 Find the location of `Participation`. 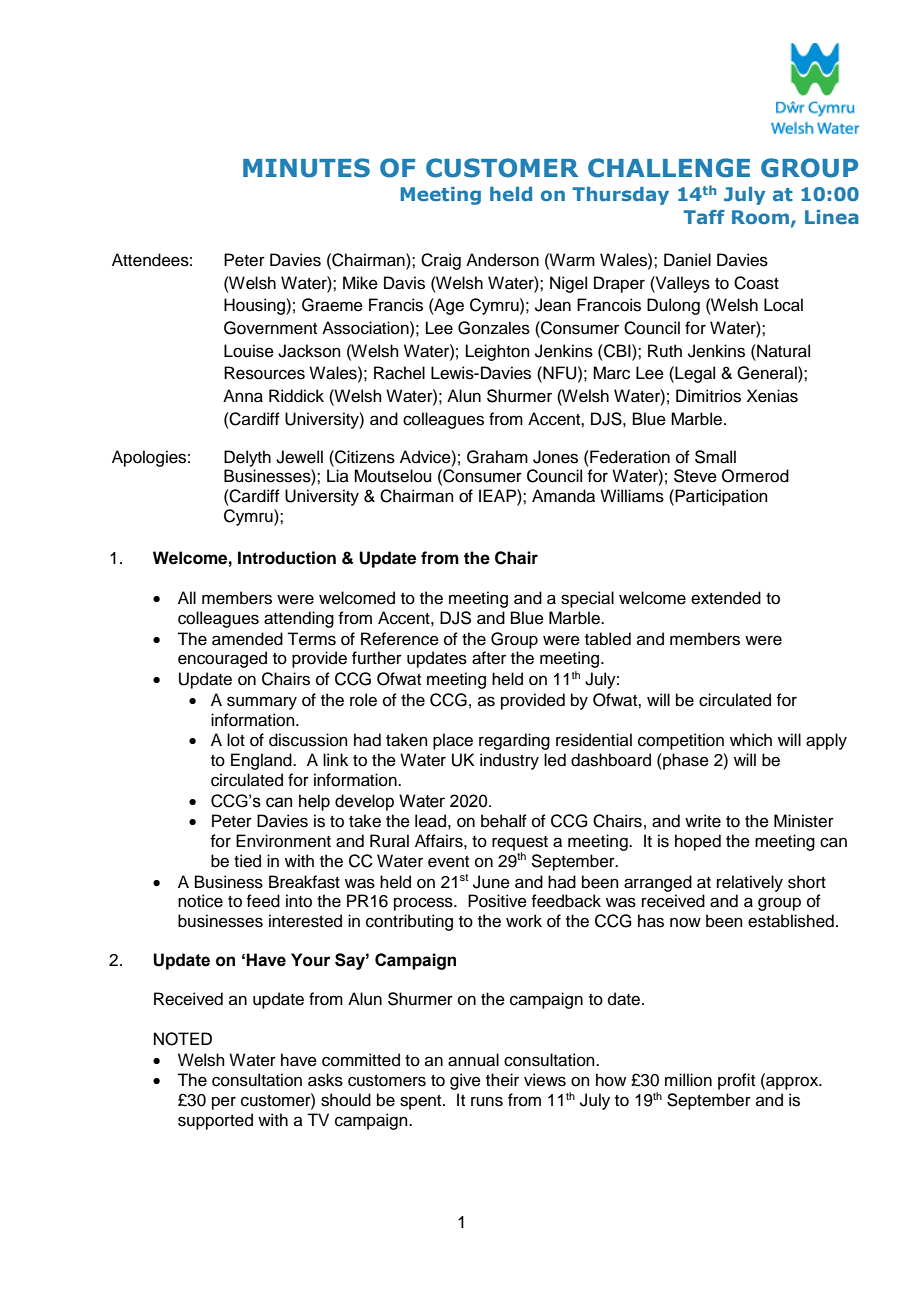

Participation is located at coordinates (721, 497).
